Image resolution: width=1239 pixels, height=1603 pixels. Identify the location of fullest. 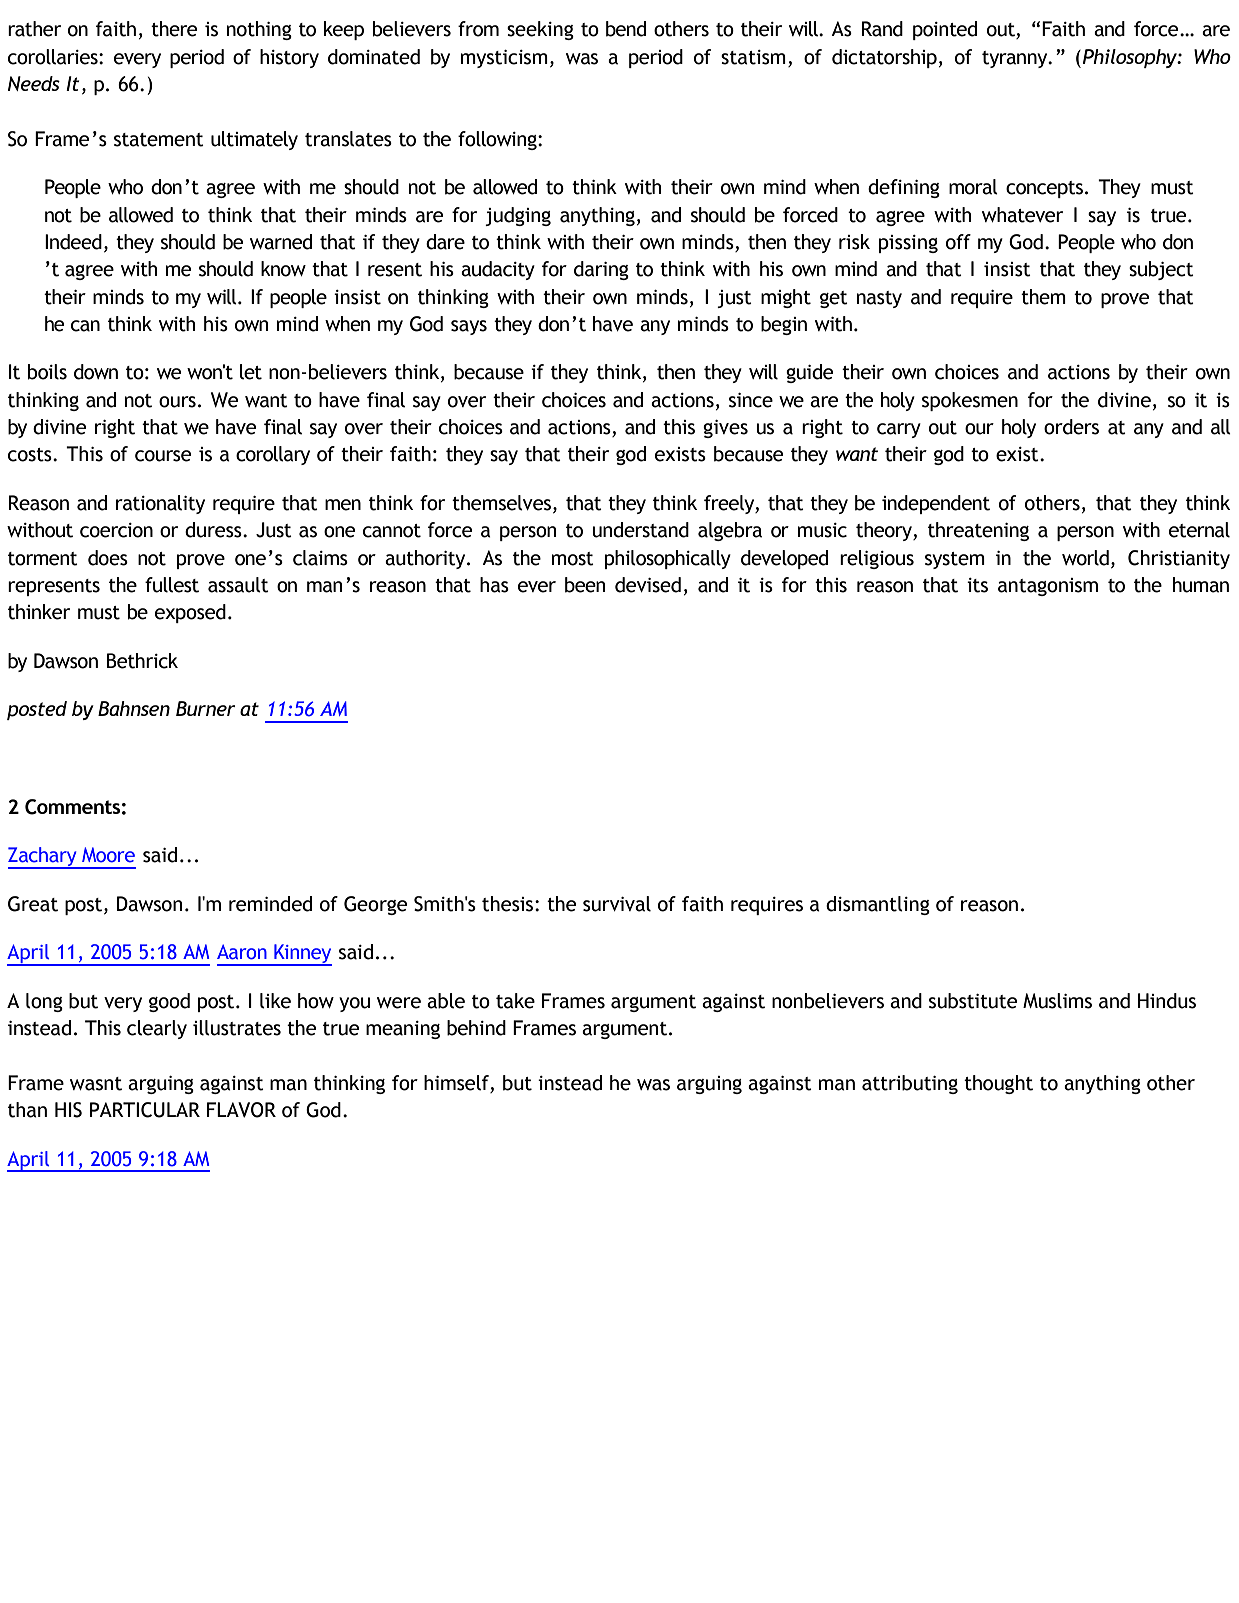
(172, 585).
